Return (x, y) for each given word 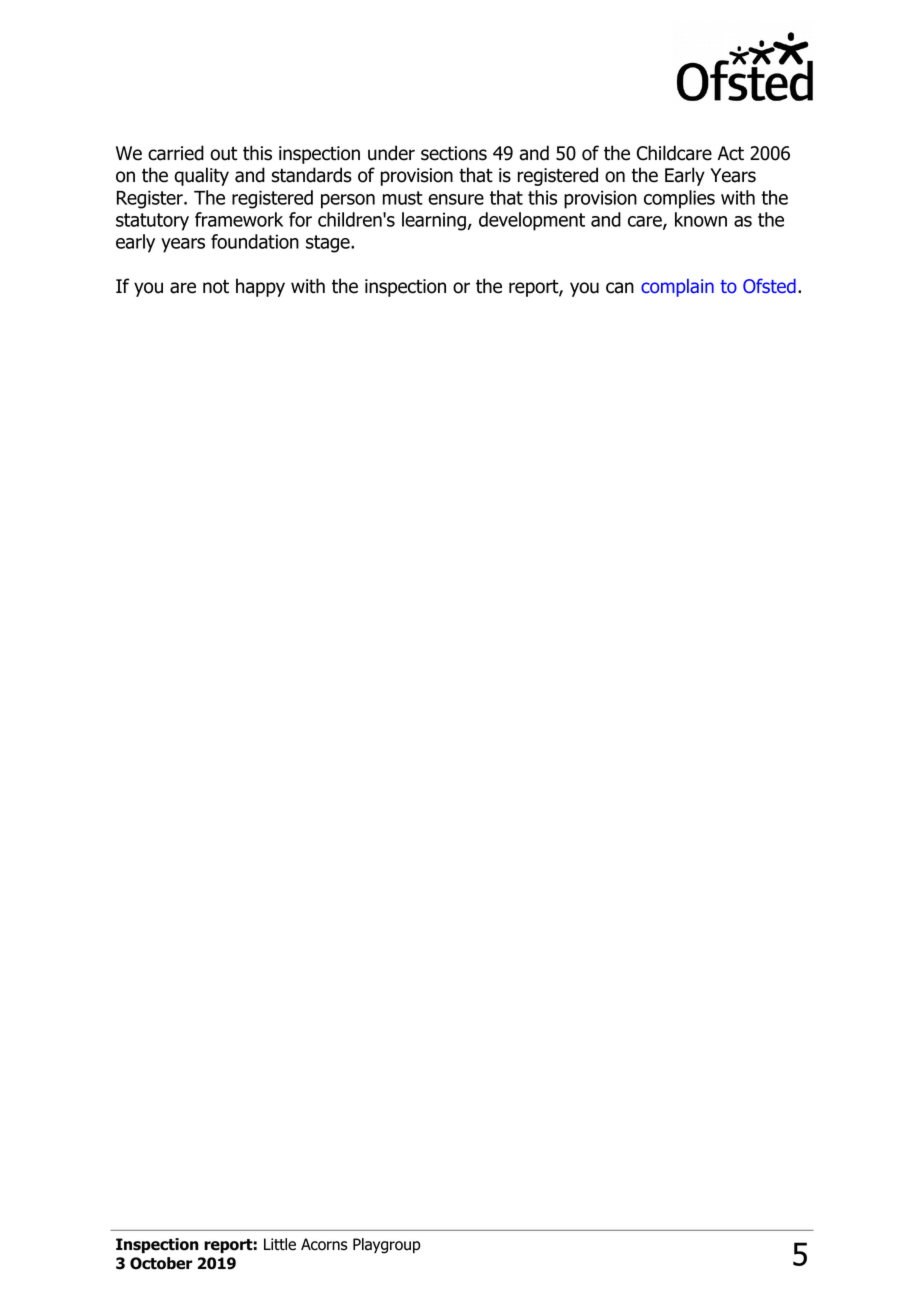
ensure (456, 199)
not (216, 287)
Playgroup (387, 1246)
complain (677, 288)
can (620, 288)
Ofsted (769, 285)
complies (679, 199)
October (161, 1263)
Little (280, 1244)
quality (201, 176)
